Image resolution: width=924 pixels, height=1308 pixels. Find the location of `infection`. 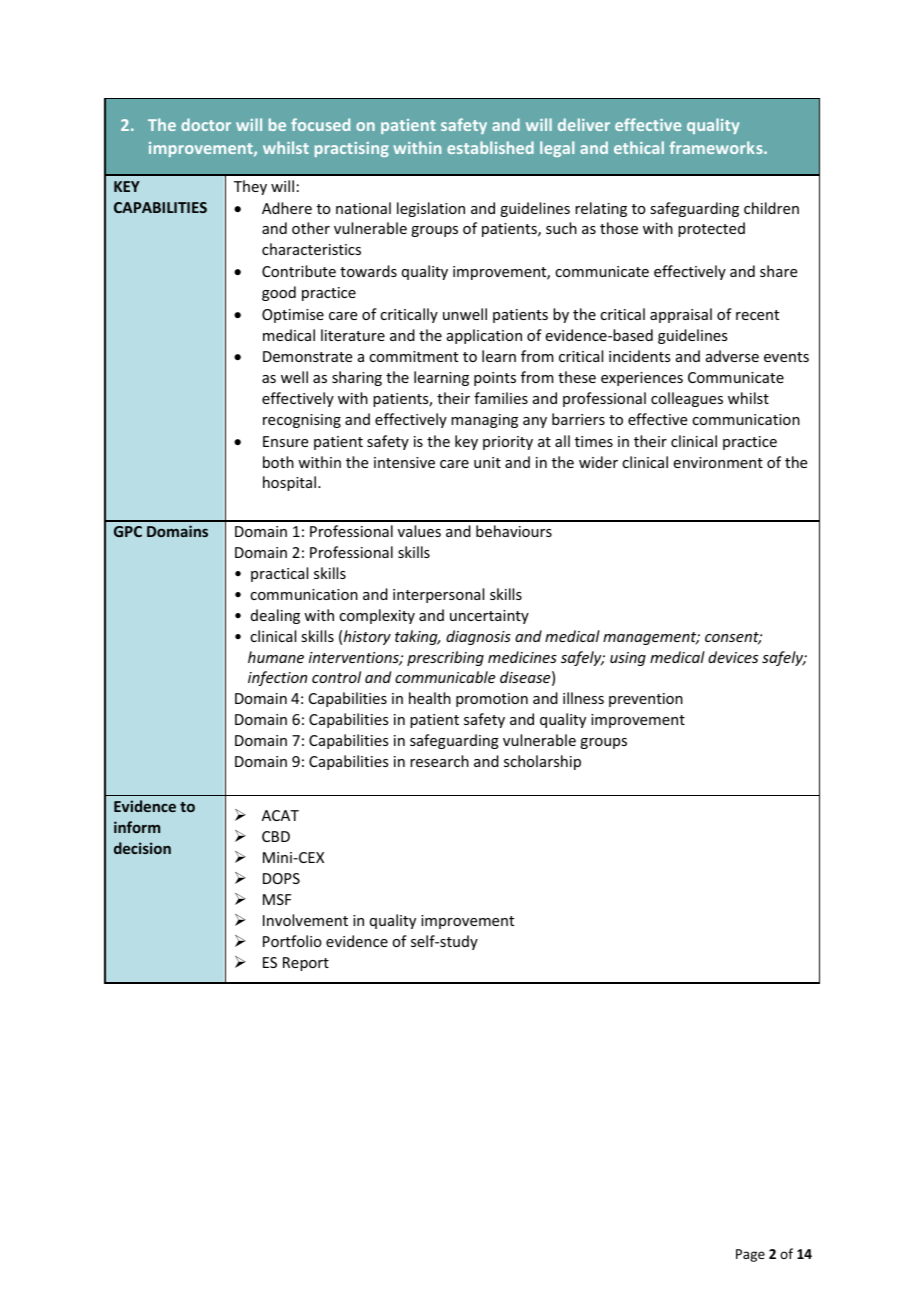

infection is located at coordinates (277, 678).
